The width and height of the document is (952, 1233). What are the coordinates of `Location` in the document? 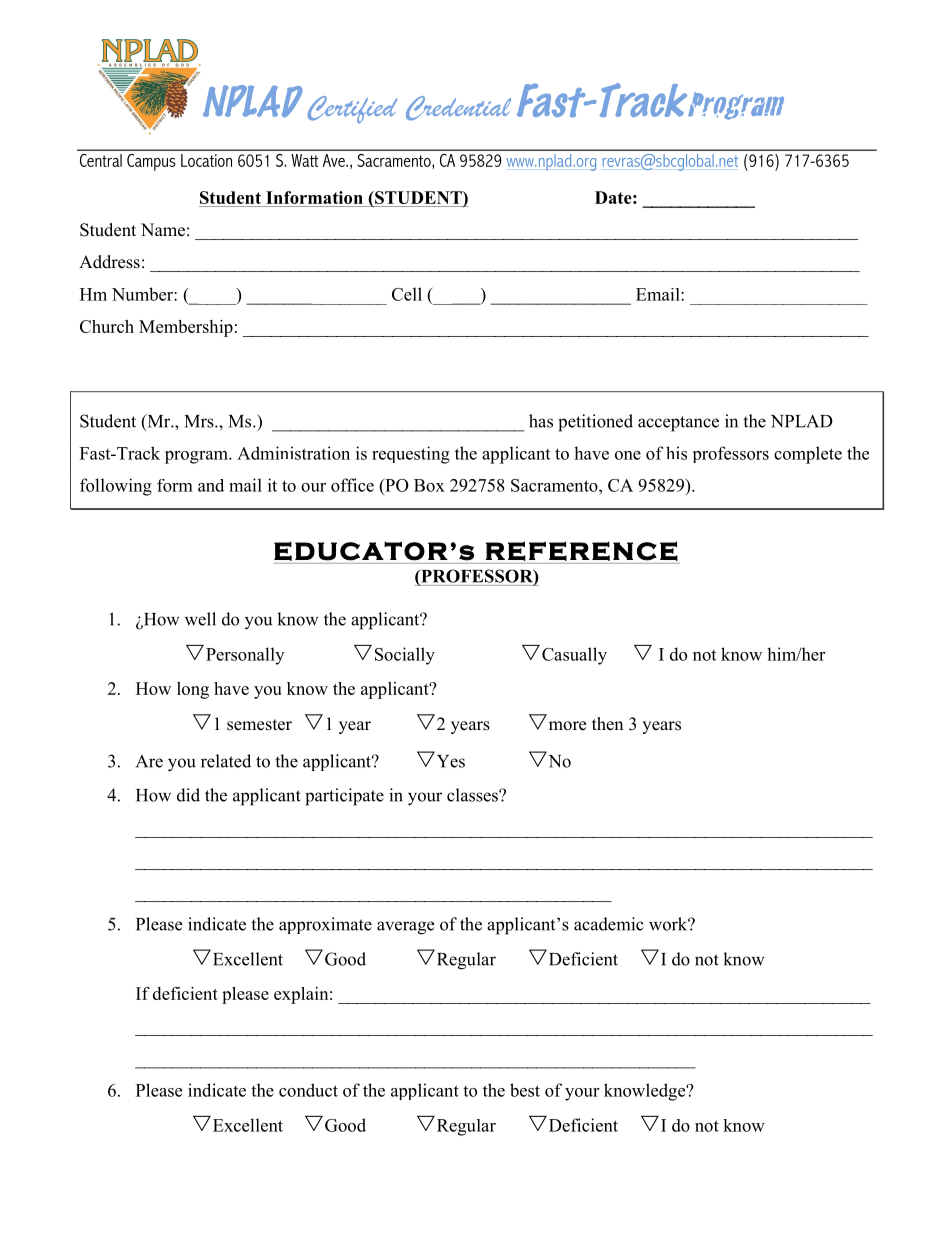 It's located at (206, 160).
